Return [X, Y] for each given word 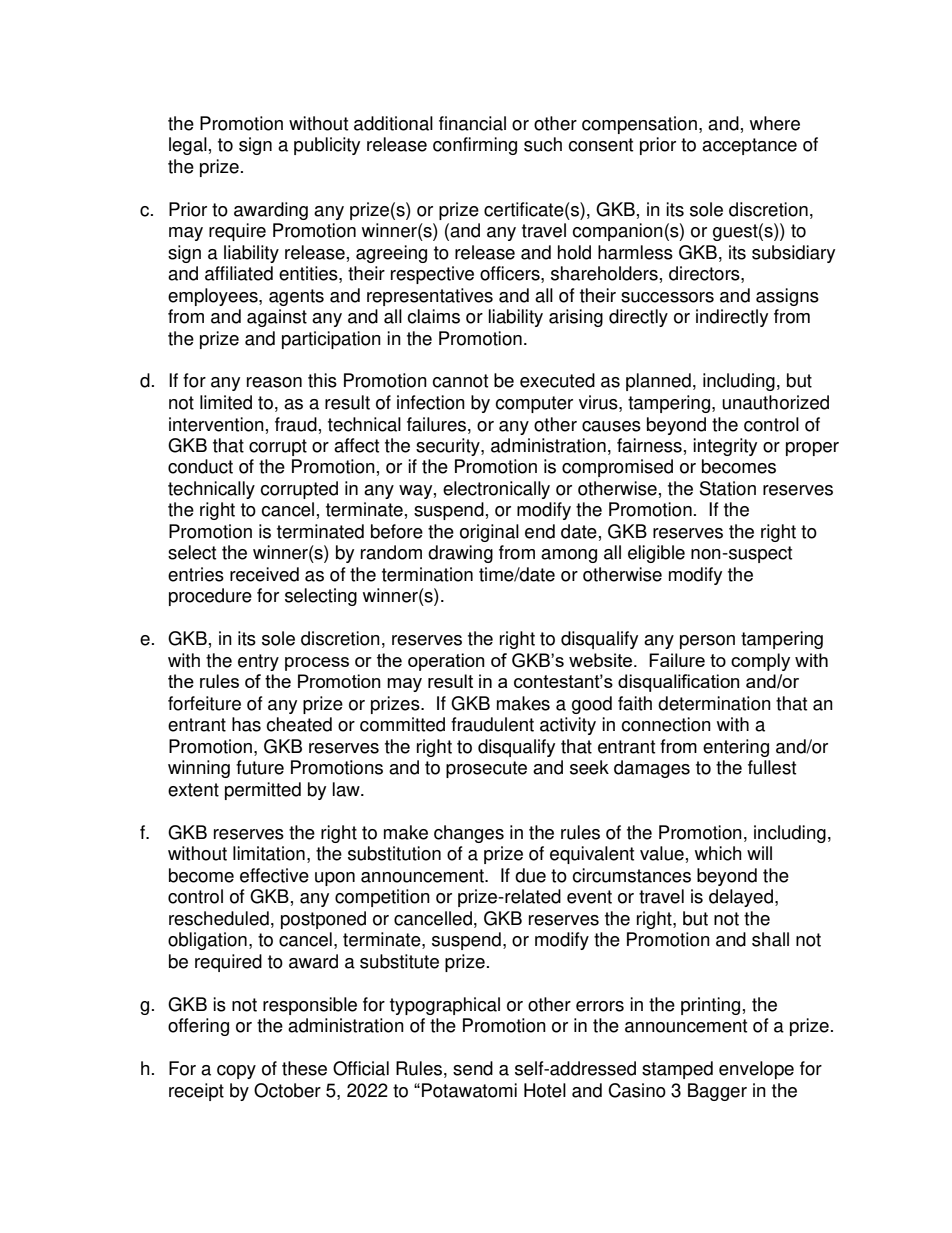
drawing [460, 554]
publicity [327, 146]
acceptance [749, 146]
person [707, 642]
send [473, 1068]
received [264, 574]
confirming [475, 146]
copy [236, 1072]
